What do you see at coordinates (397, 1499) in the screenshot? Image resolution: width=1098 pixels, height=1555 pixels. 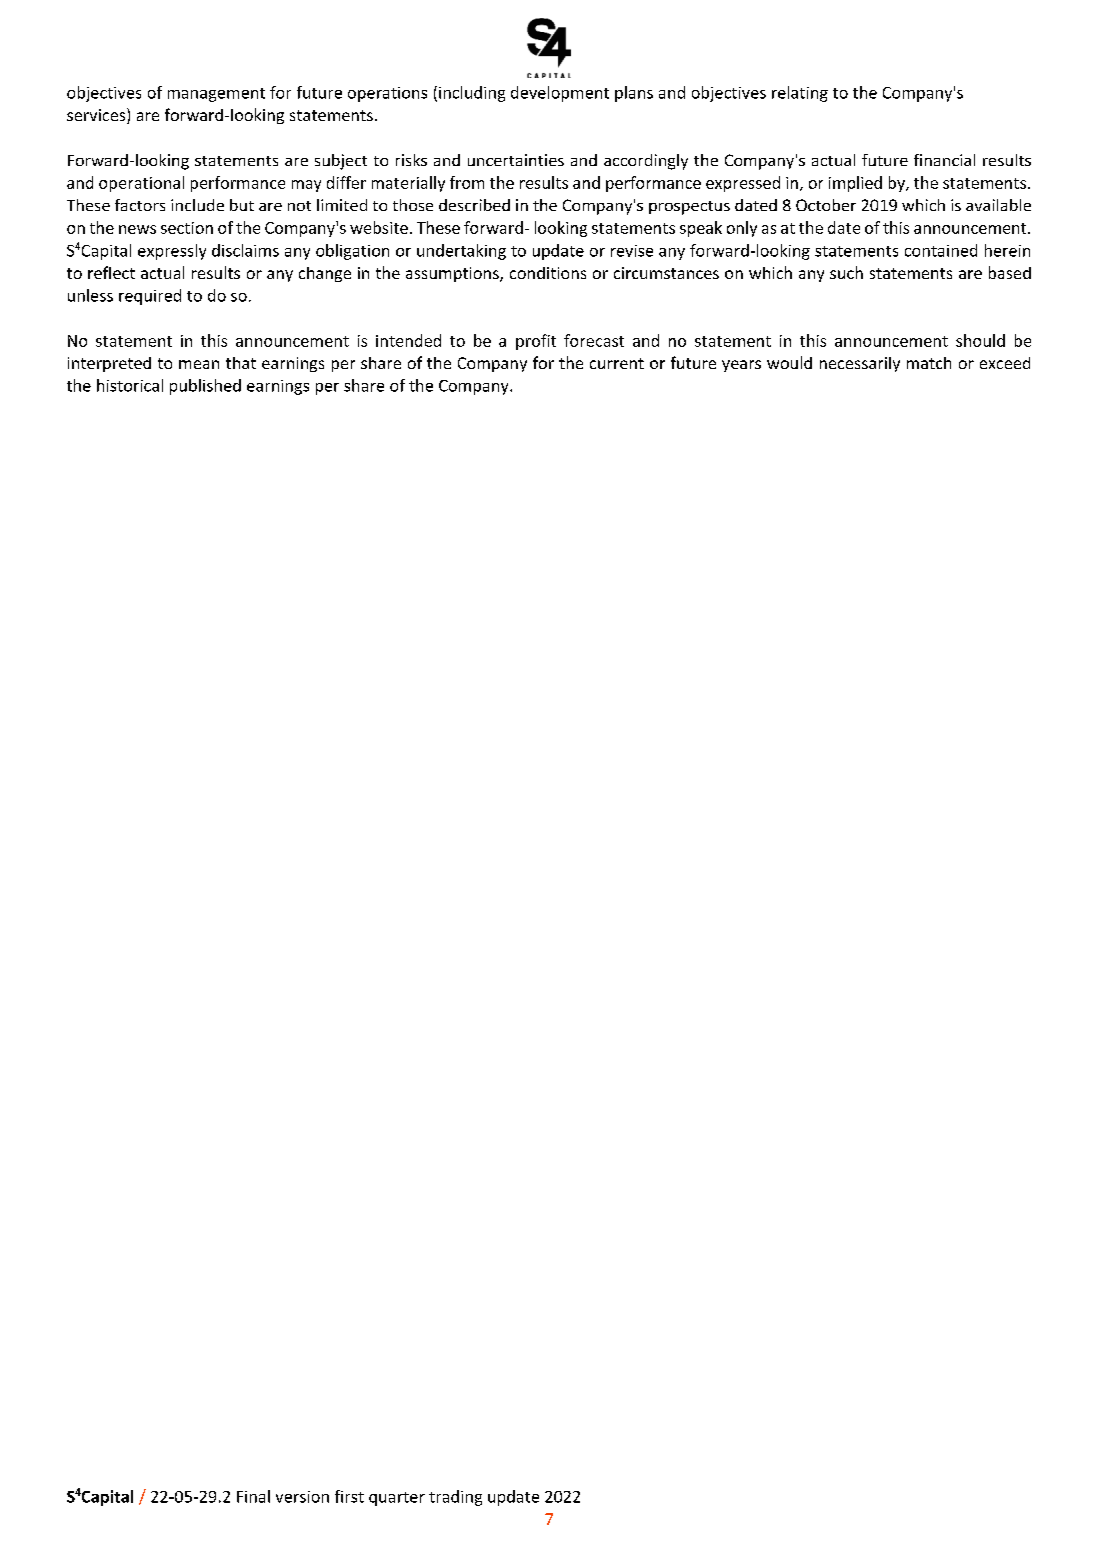 I see `quarter` at bounding box center [397, 1499].
